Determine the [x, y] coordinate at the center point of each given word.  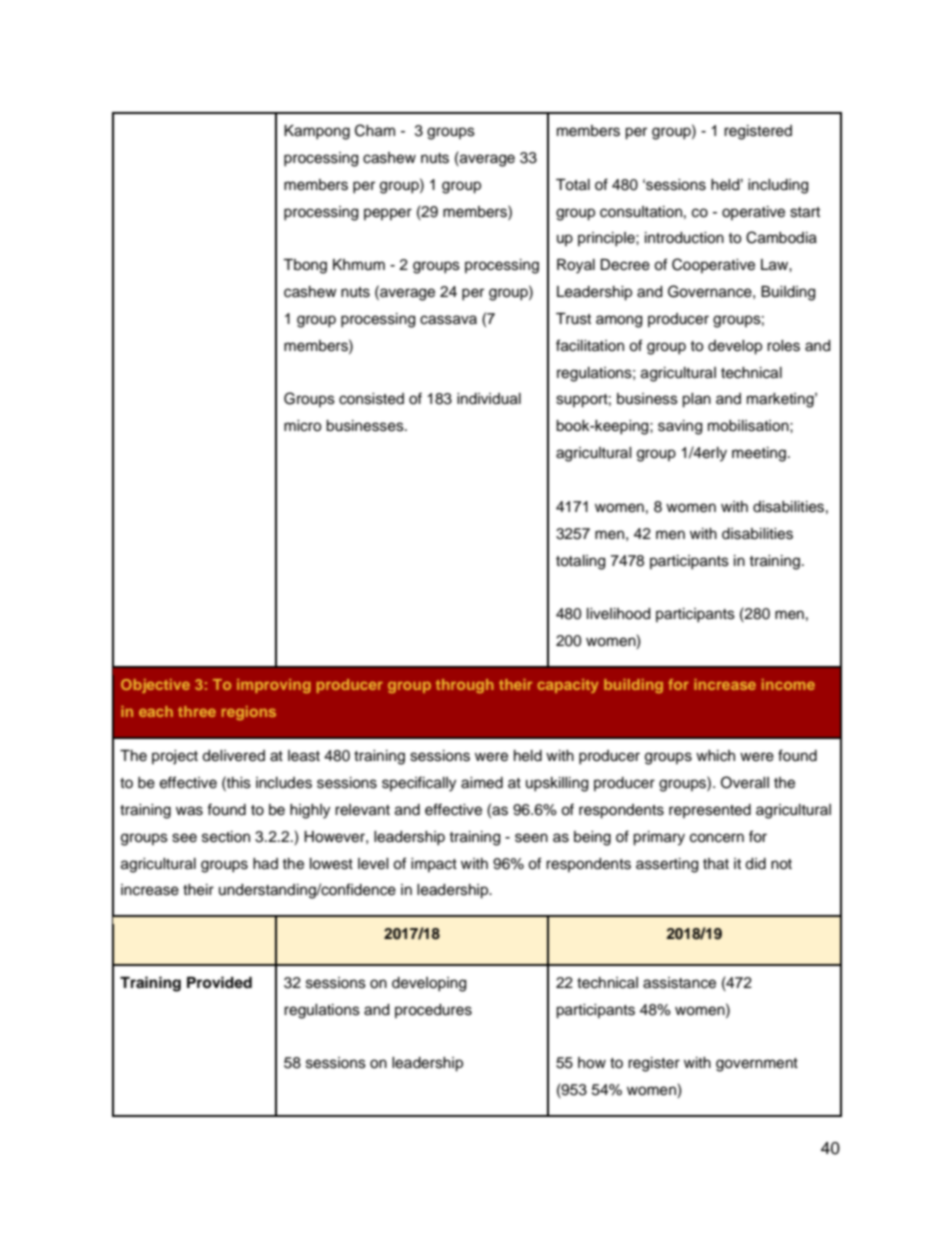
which [715, 756]
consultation [641, 212]
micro [302, 426]
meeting [759, 454]
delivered [233, 756]
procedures [433, 1011]
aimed [482, 783]
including [778, 186]
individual [489, 399]
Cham [375, 130]
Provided [219, 982]
